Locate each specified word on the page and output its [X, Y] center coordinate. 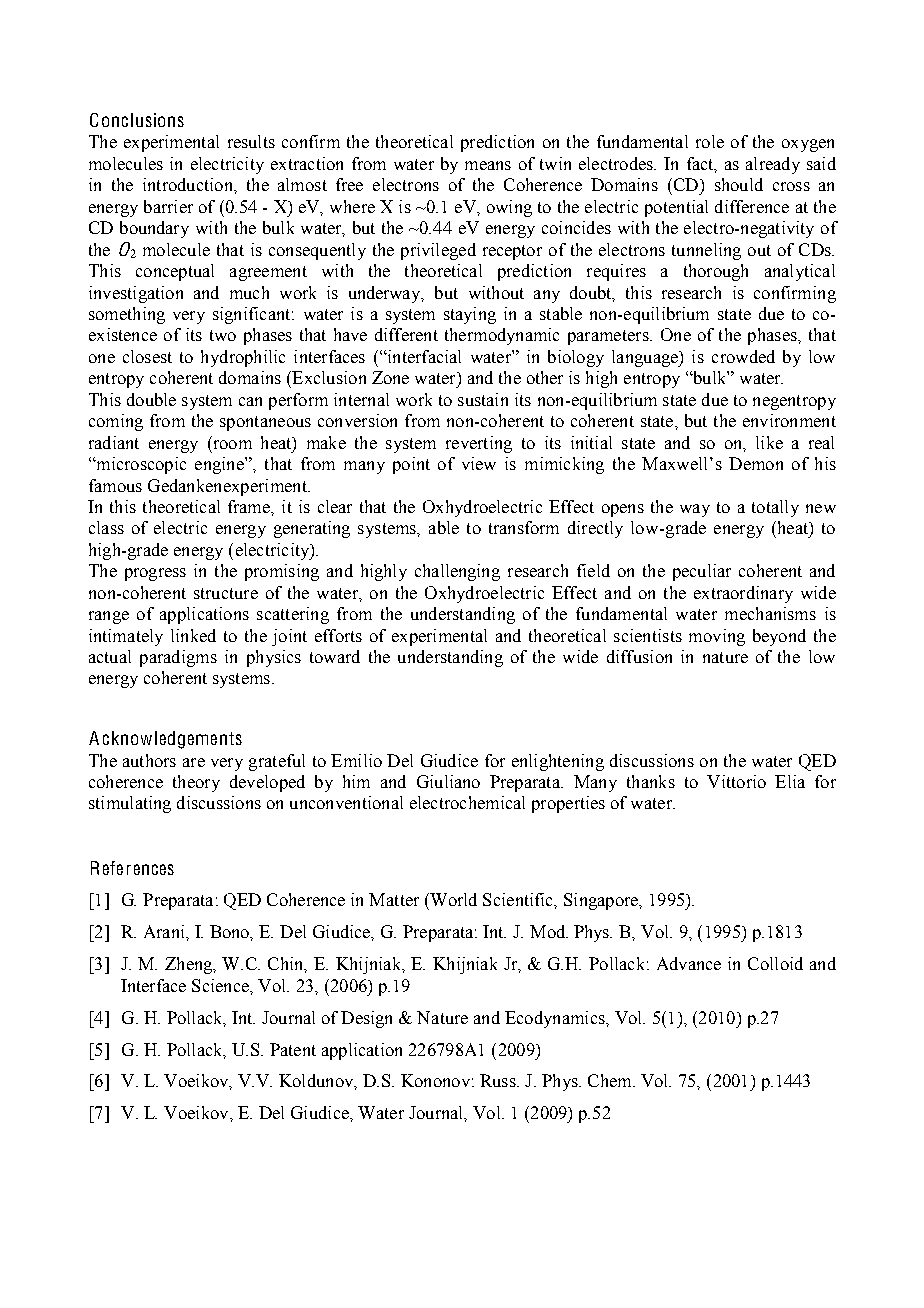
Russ [499, 1080]
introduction [189, 184]
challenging [457, 572]
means [488, 165]
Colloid [775, 963]
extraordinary [743, 594]
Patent [293, 1049]
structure [226, 593]
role [710, 141]
